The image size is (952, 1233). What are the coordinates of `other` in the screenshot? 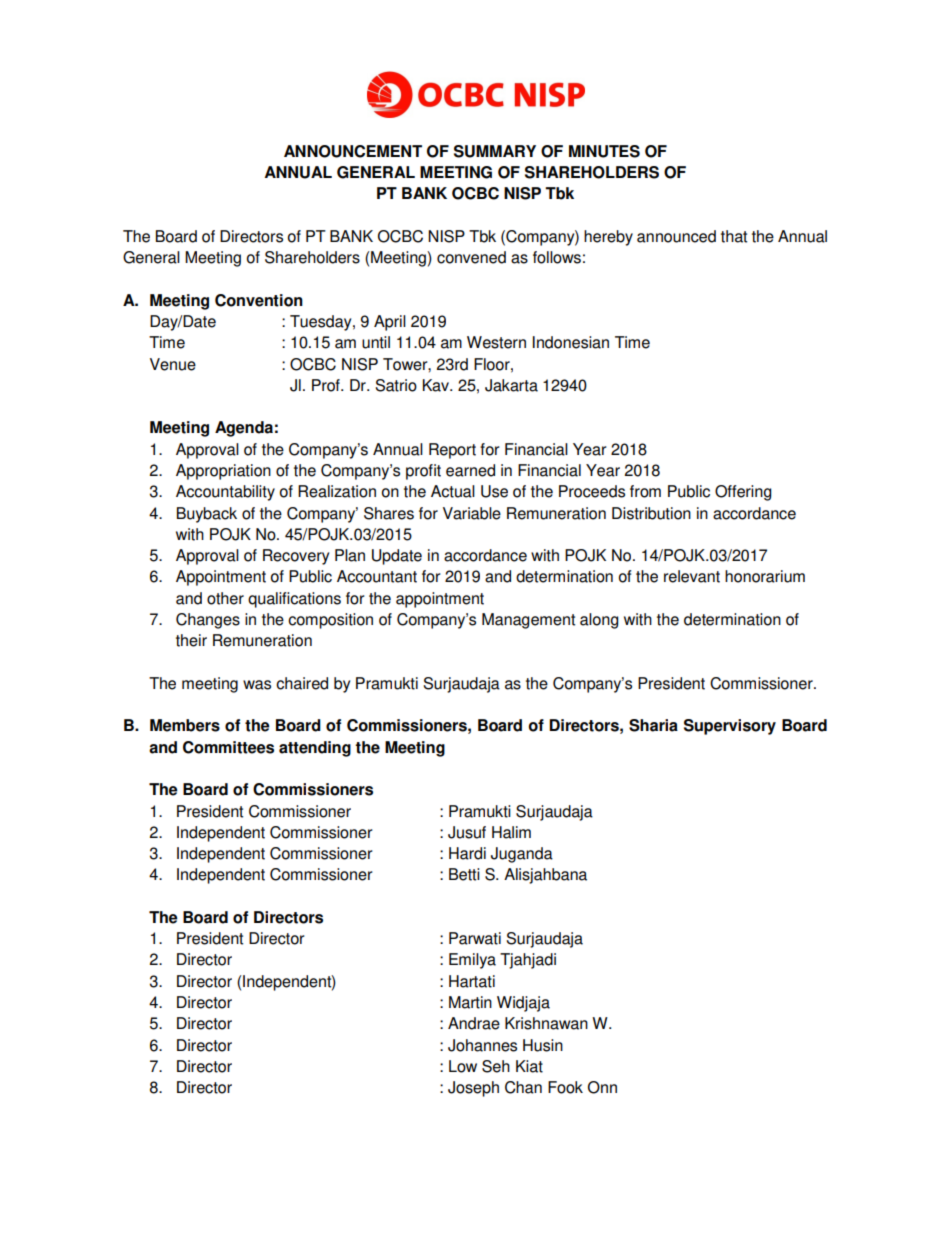 It's located at (225, 598).
